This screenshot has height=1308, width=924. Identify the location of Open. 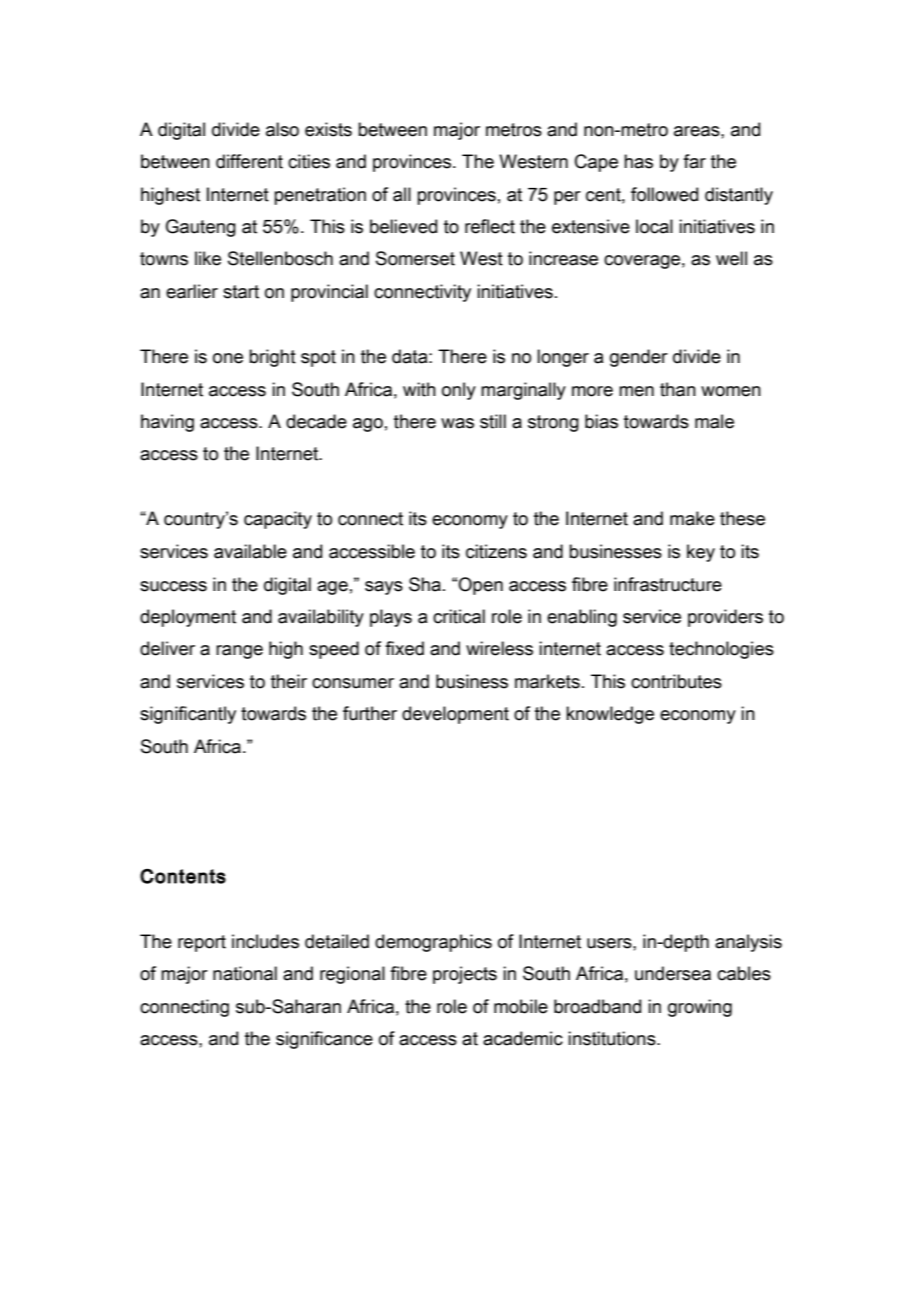
(480, 586).
